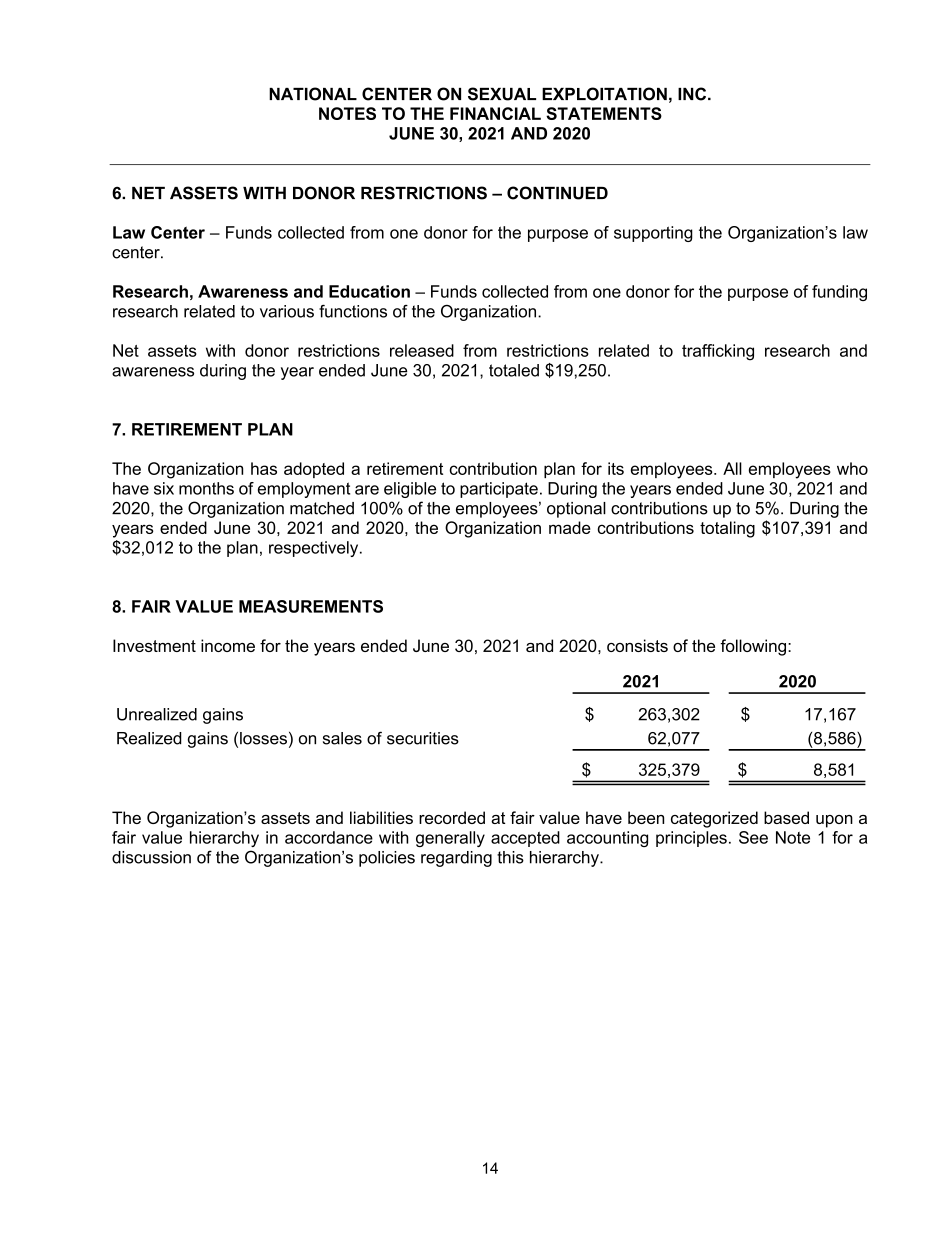  What do you see at coordinates (525, 839) in the image?
I see `accepted` at bounding box center [525, 839].
